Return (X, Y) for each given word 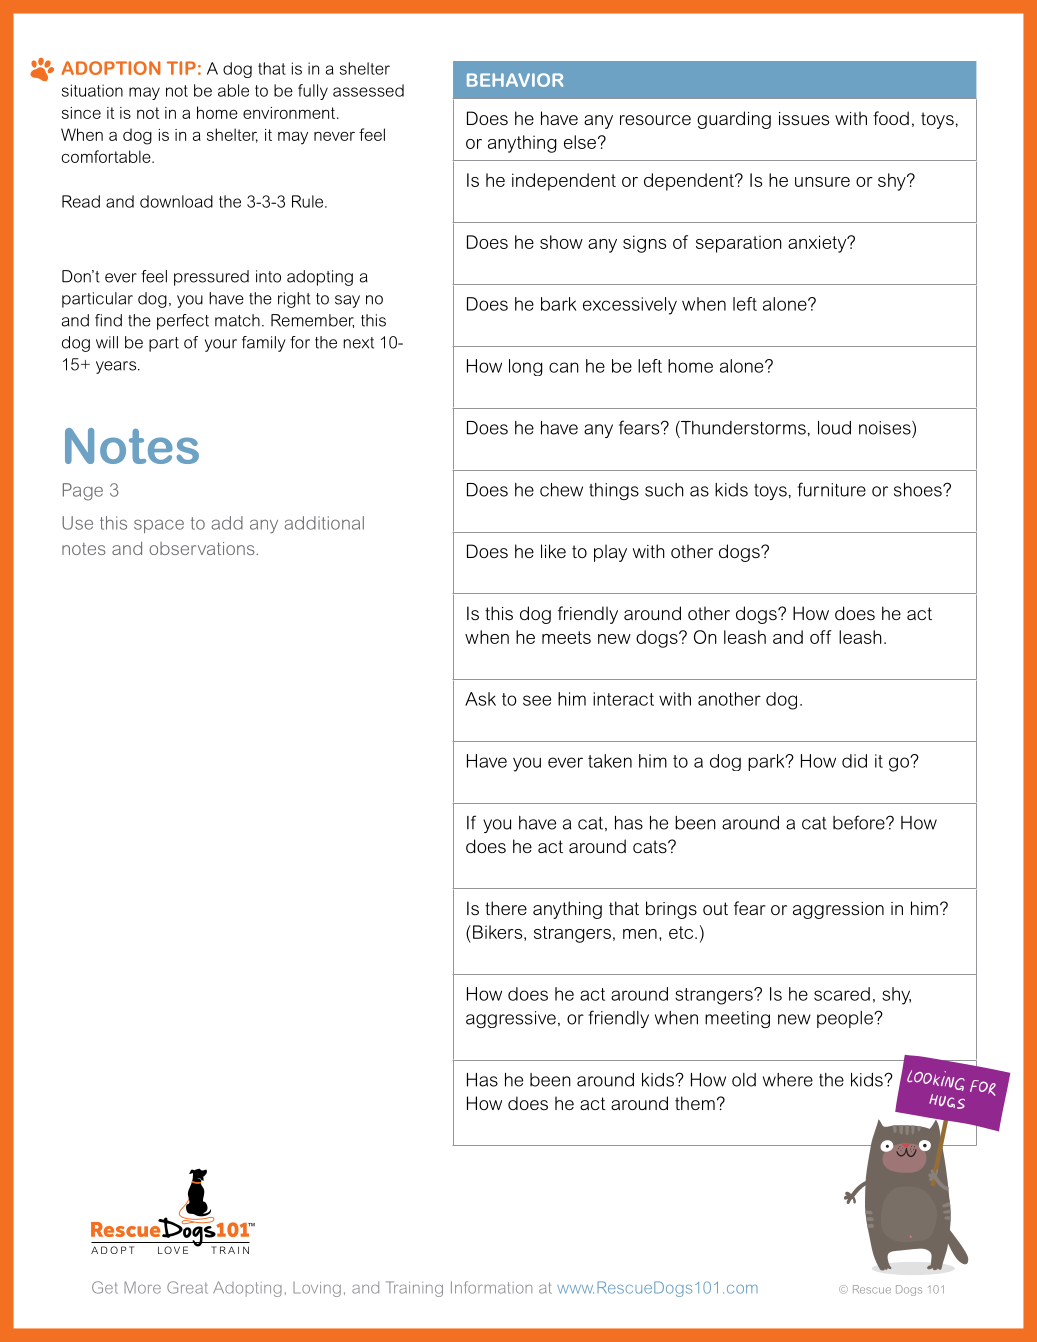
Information (491, 1287)
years (117, 367)
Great (187, 1287)
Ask (480, 699)
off (821, 637)
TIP (181, 68)
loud (834, 428)
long (526, 367)
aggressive (511, 1019)
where (788, 1080)
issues (804, 119)
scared (842, 994)
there (506, 908)
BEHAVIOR (515, 80)
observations (203, 548)
